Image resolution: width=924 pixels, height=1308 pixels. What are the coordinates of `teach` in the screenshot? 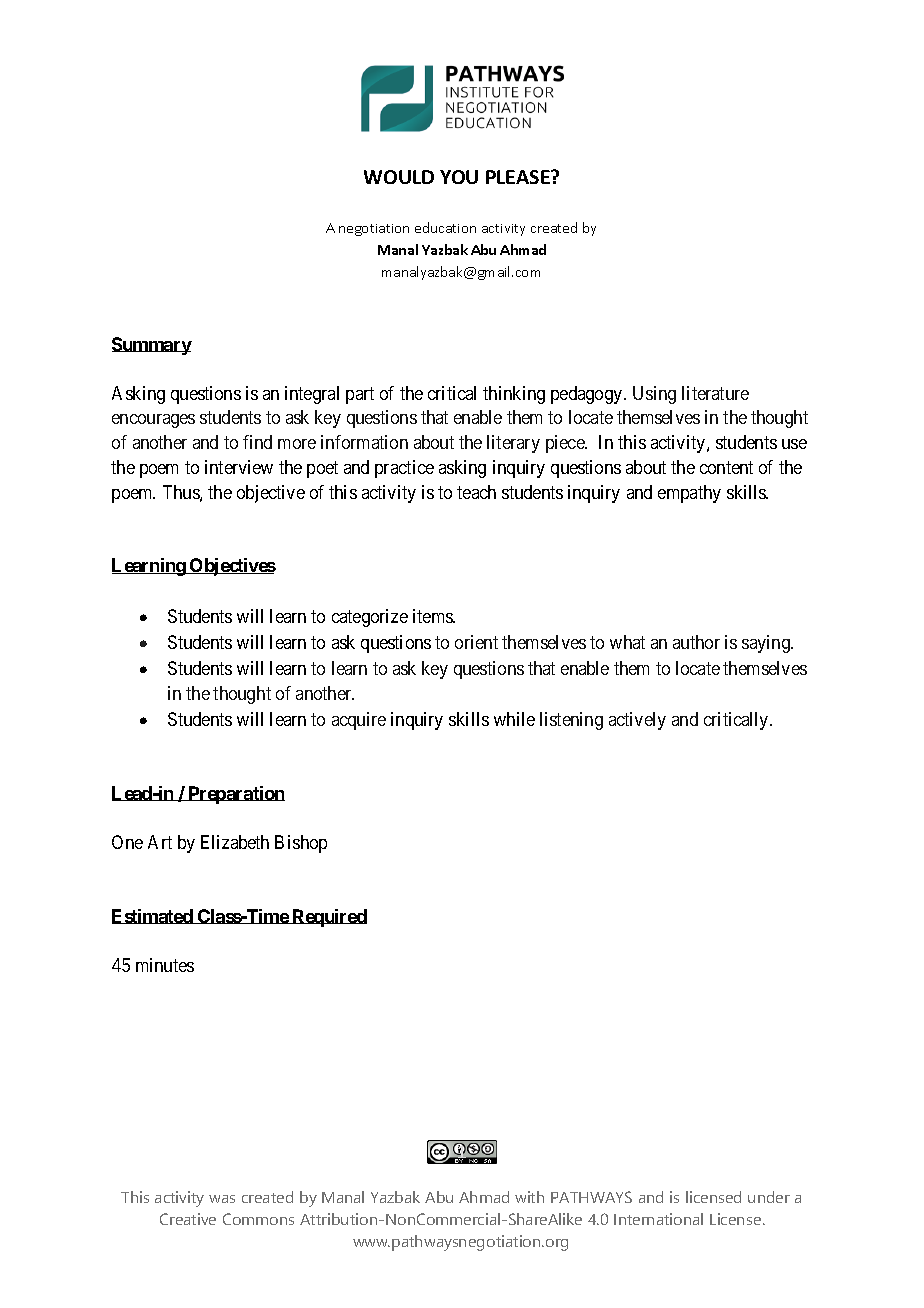 It's located at (476, 492).
